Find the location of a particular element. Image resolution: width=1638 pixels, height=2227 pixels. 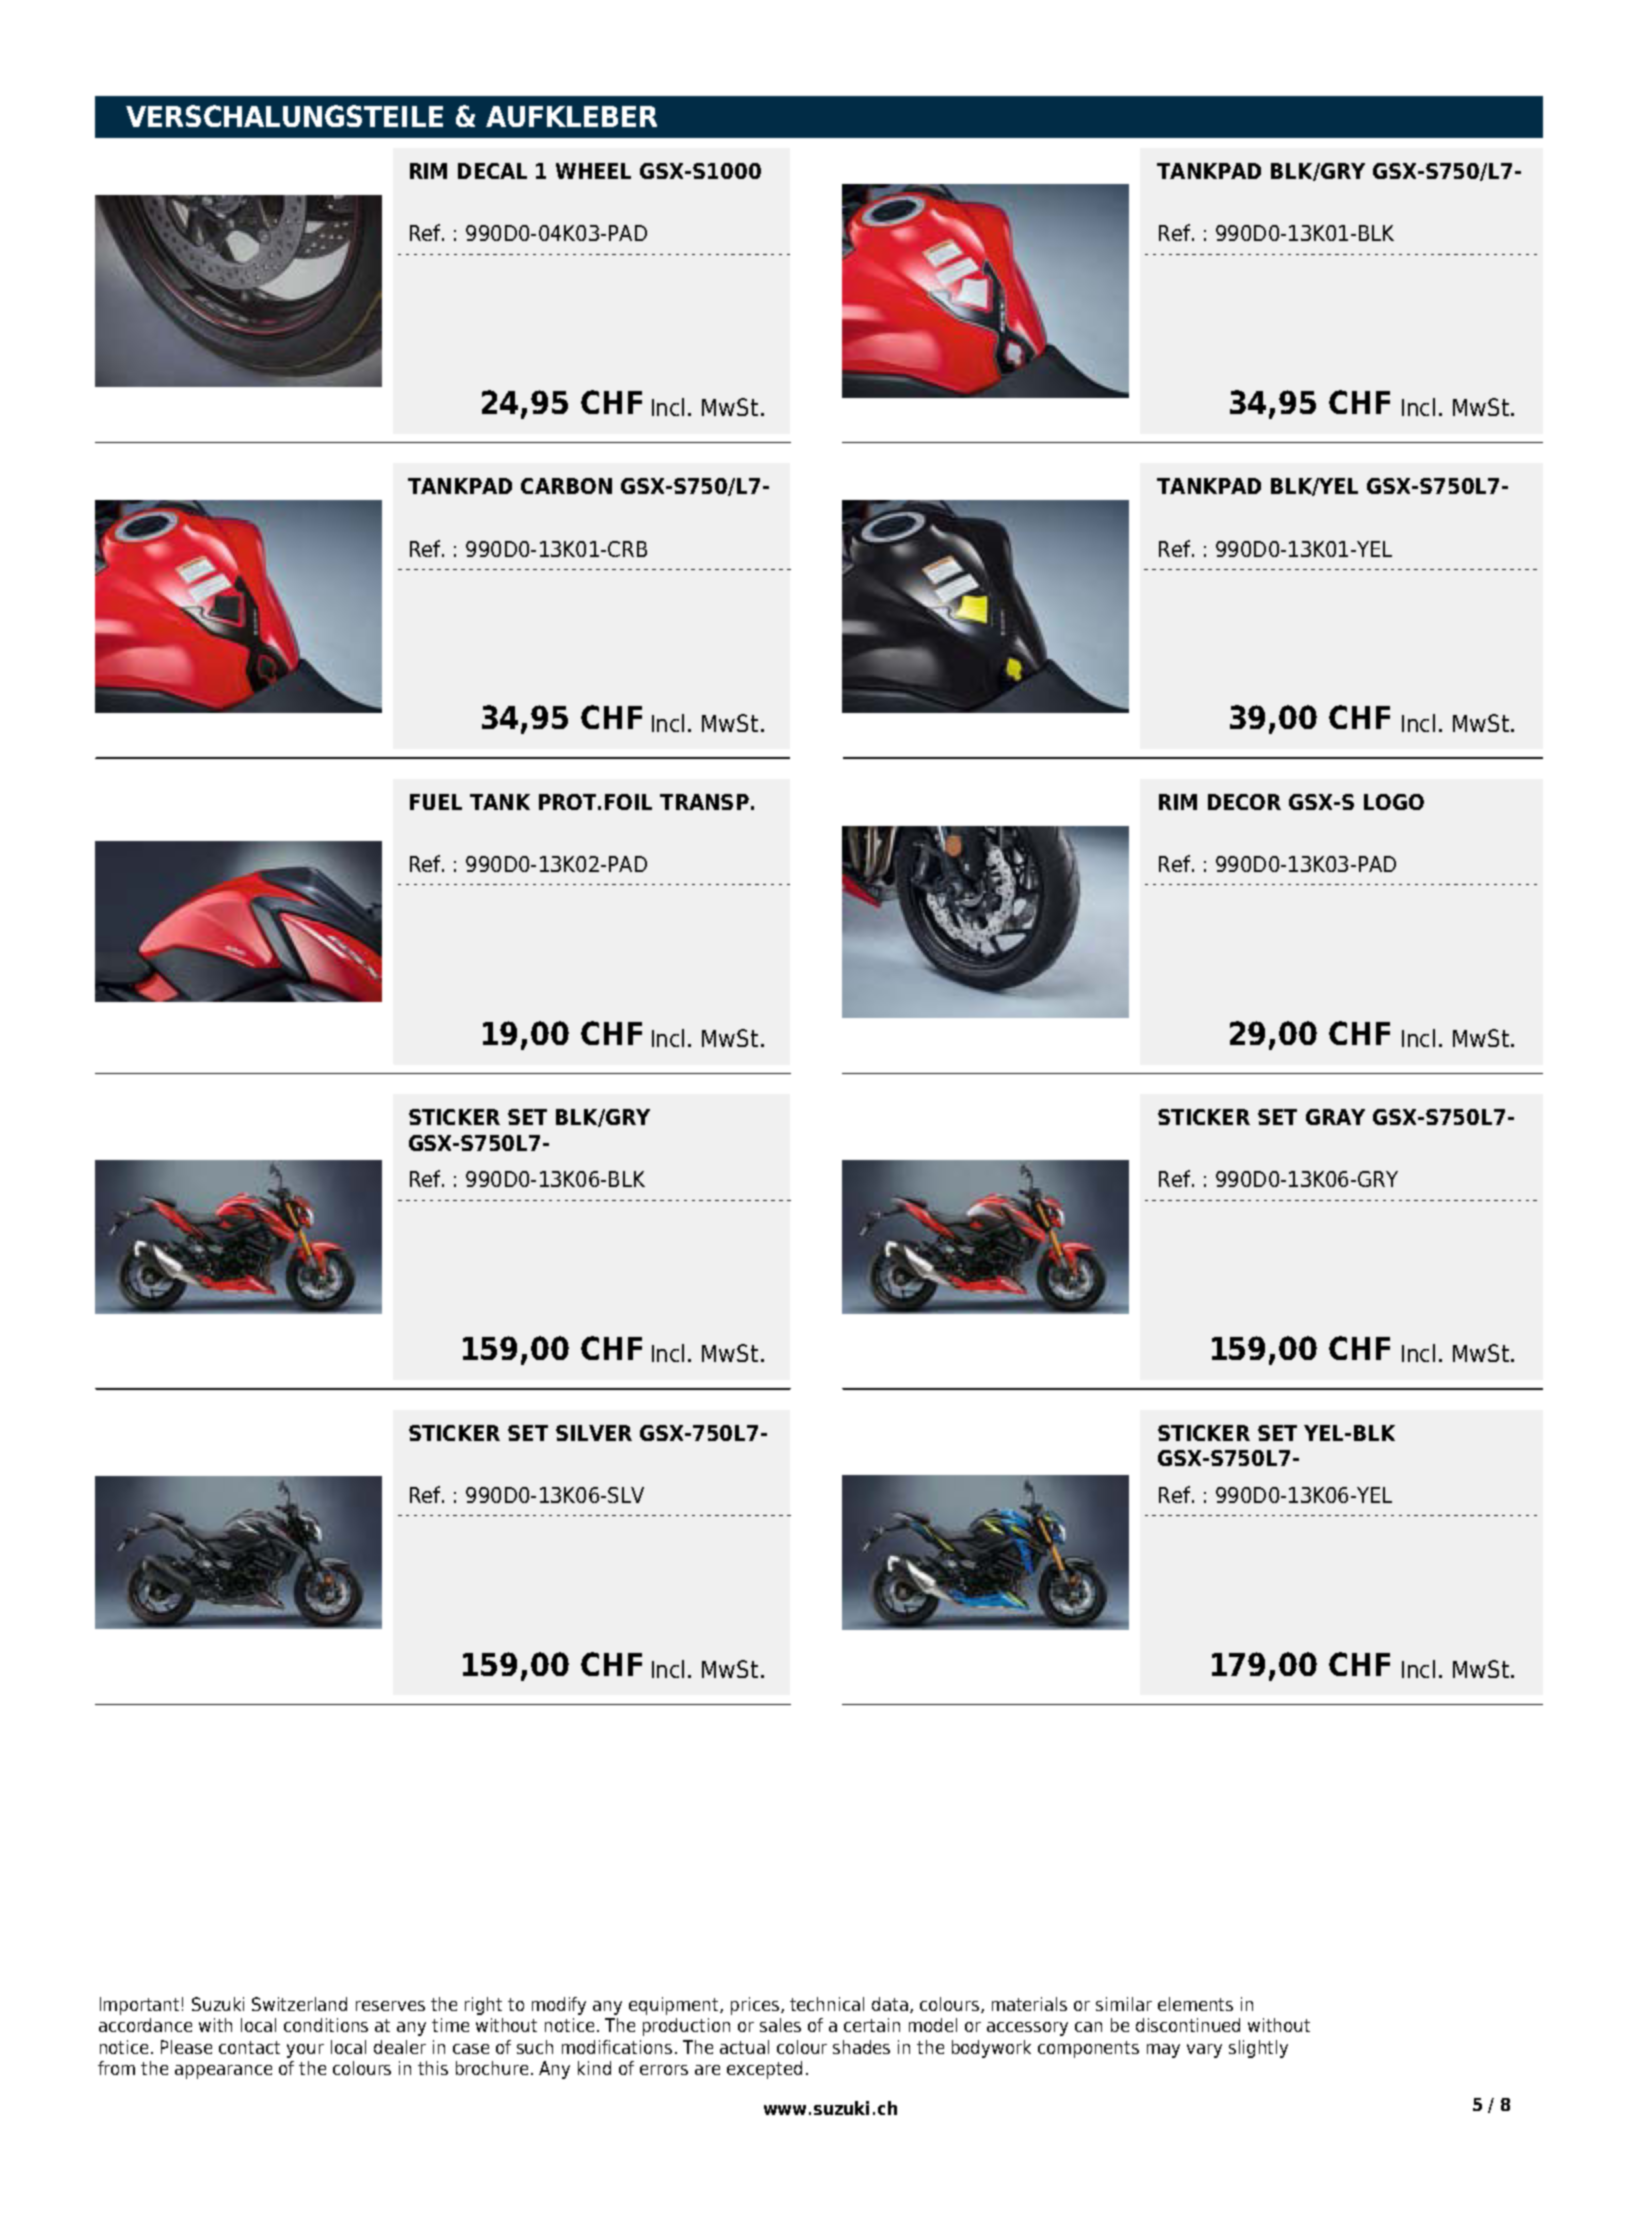

CARBON is located at coordinates (566, 486).
